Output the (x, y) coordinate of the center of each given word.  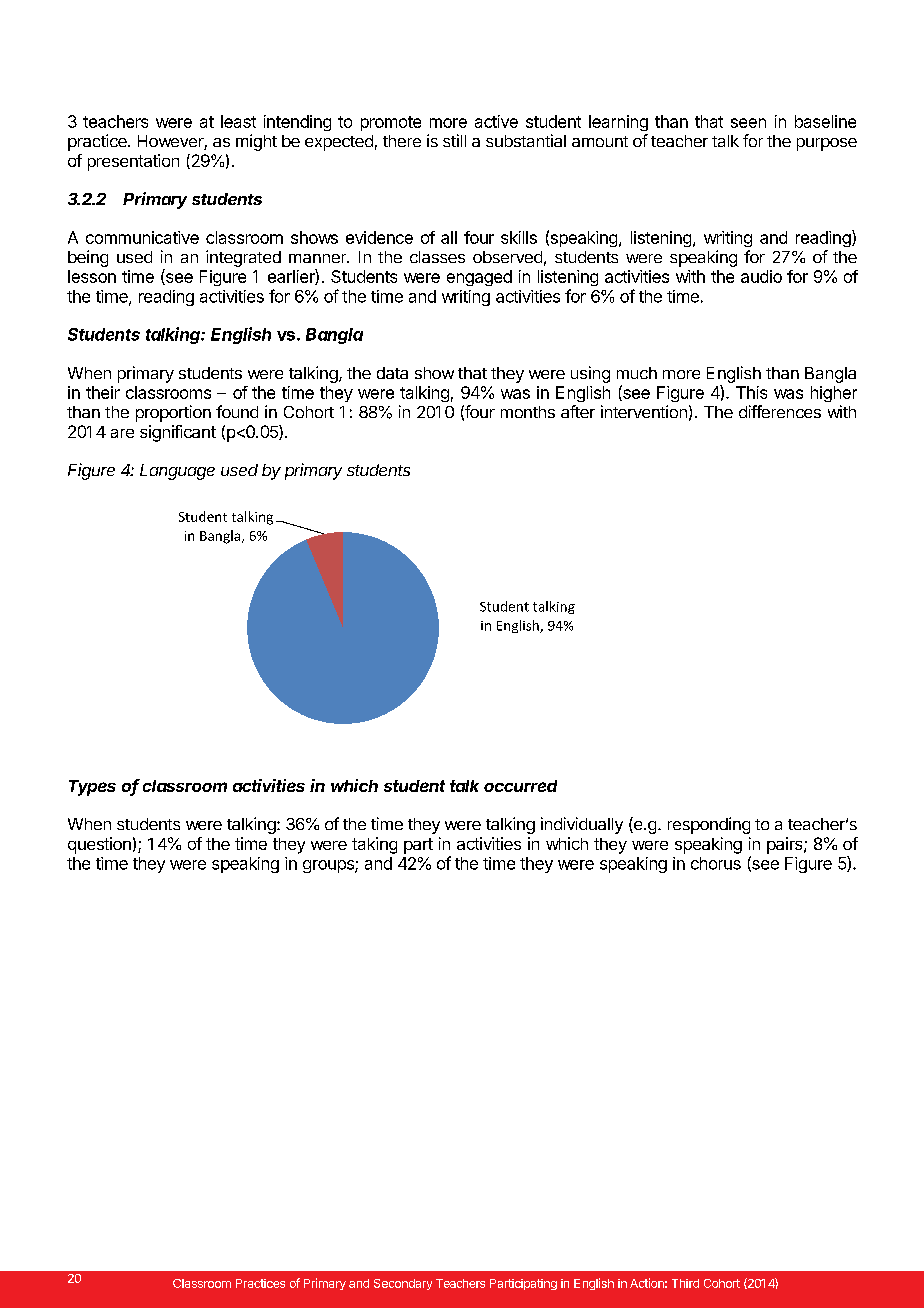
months (528, 412)
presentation (133, 162)
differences (780, 411)
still (454, 140)
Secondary (403, 1284)
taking (374, 845)
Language (177, 472)
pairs (786, 845)
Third (685, 1283)
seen (748, 123)
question (99, 845)
